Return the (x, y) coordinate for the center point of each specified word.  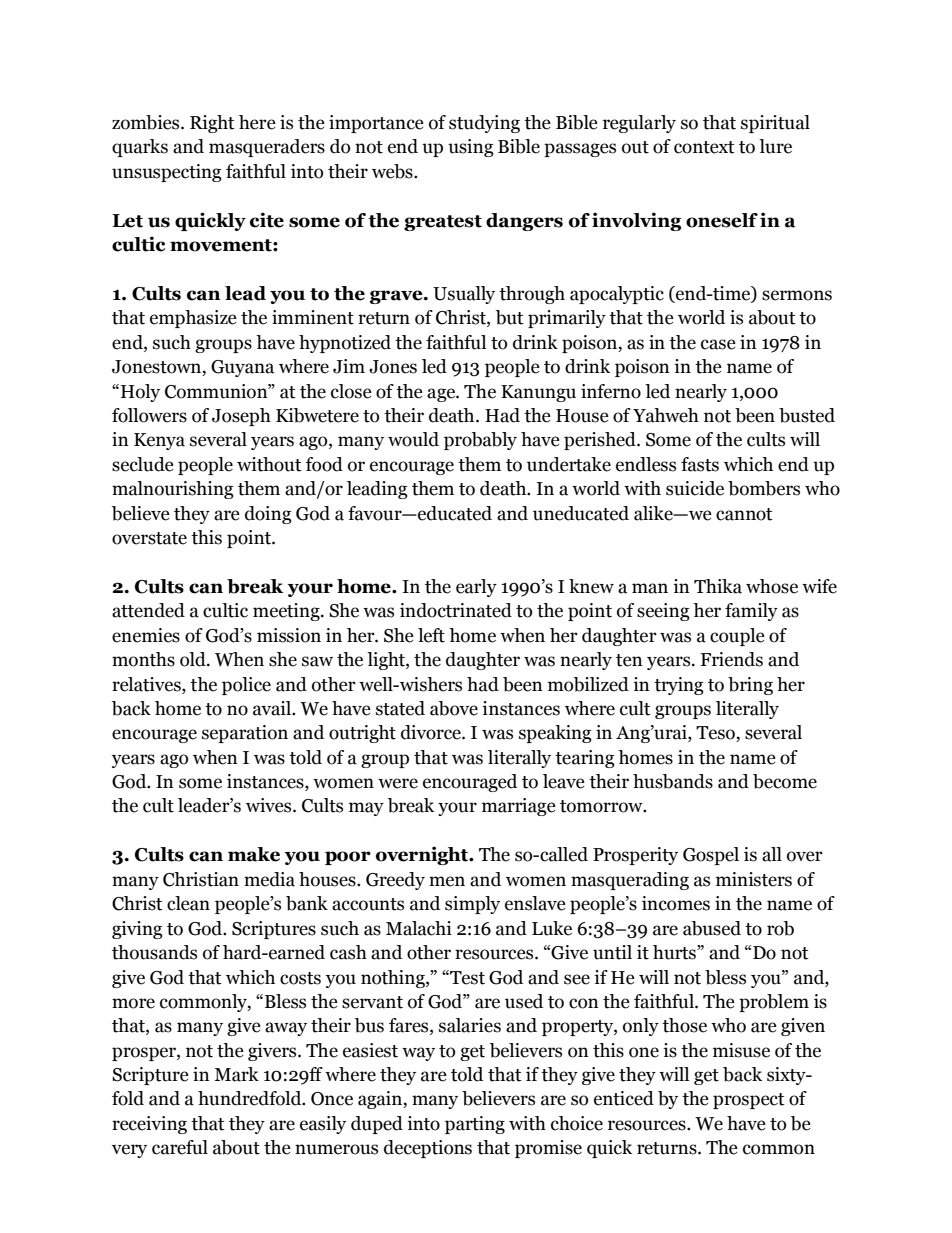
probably (480, 441)
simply (472, 905)
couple (737, 637)
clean (188, 903)
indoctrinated (456, 610)
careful (180, 1147)
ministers (754, 879)
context (704, 147)
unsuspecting (167, 173)
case (718, 344)
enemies (146, 635)
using (471, 148)
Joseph (241, 417)
